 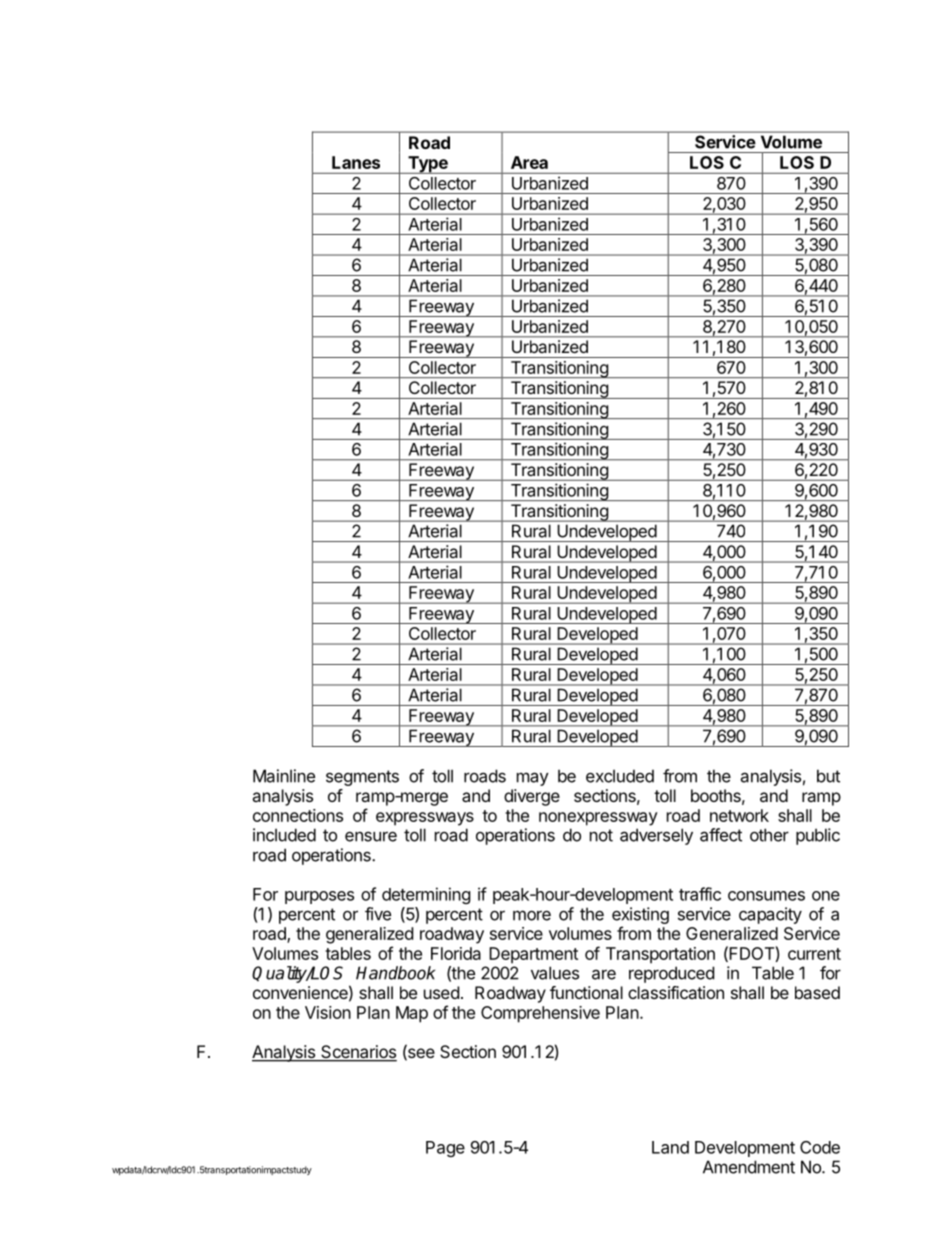 I want to click on Area, so click(x=529, y=162).
